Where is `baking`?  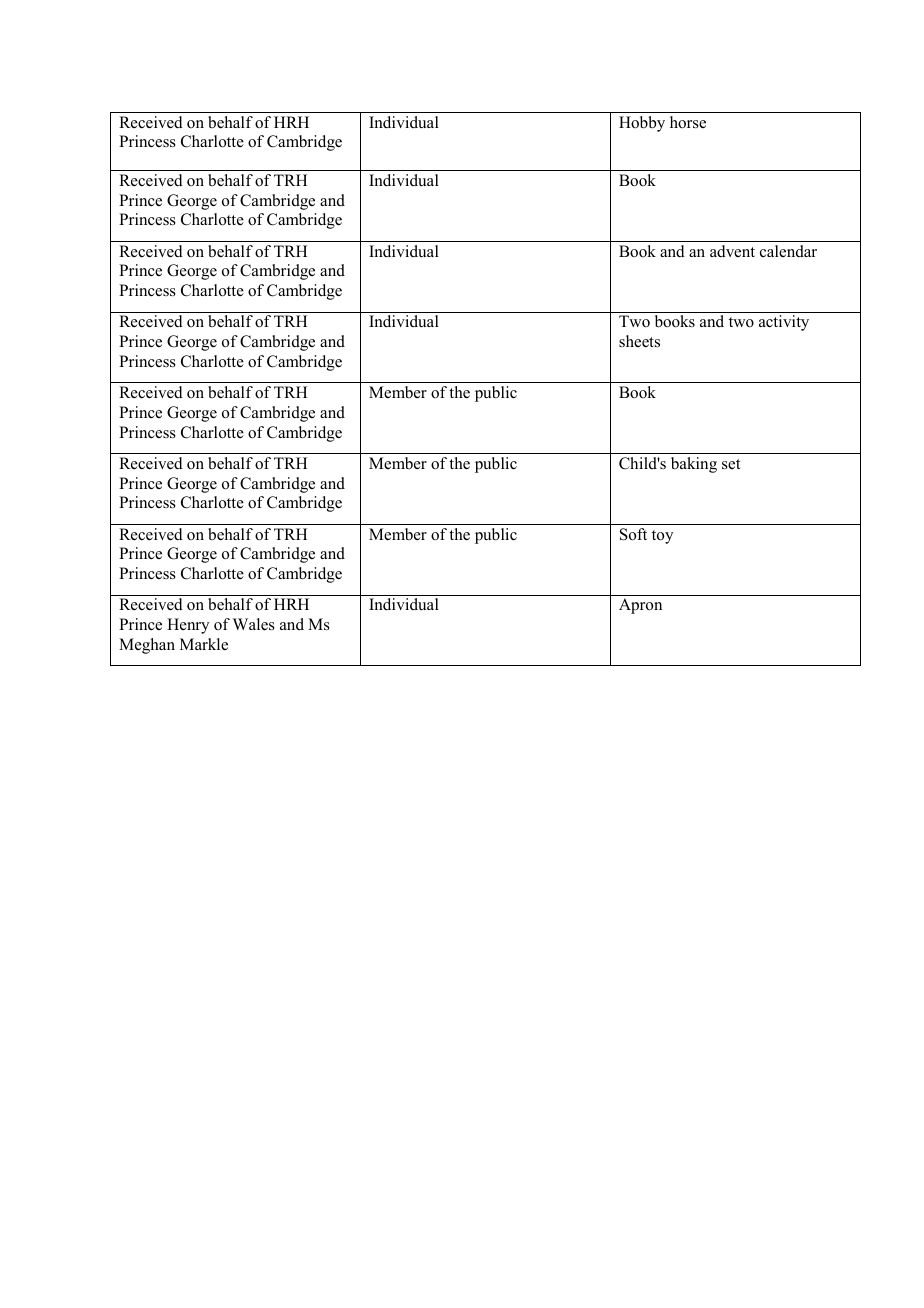
baking is located at coordinates (694, 465).
